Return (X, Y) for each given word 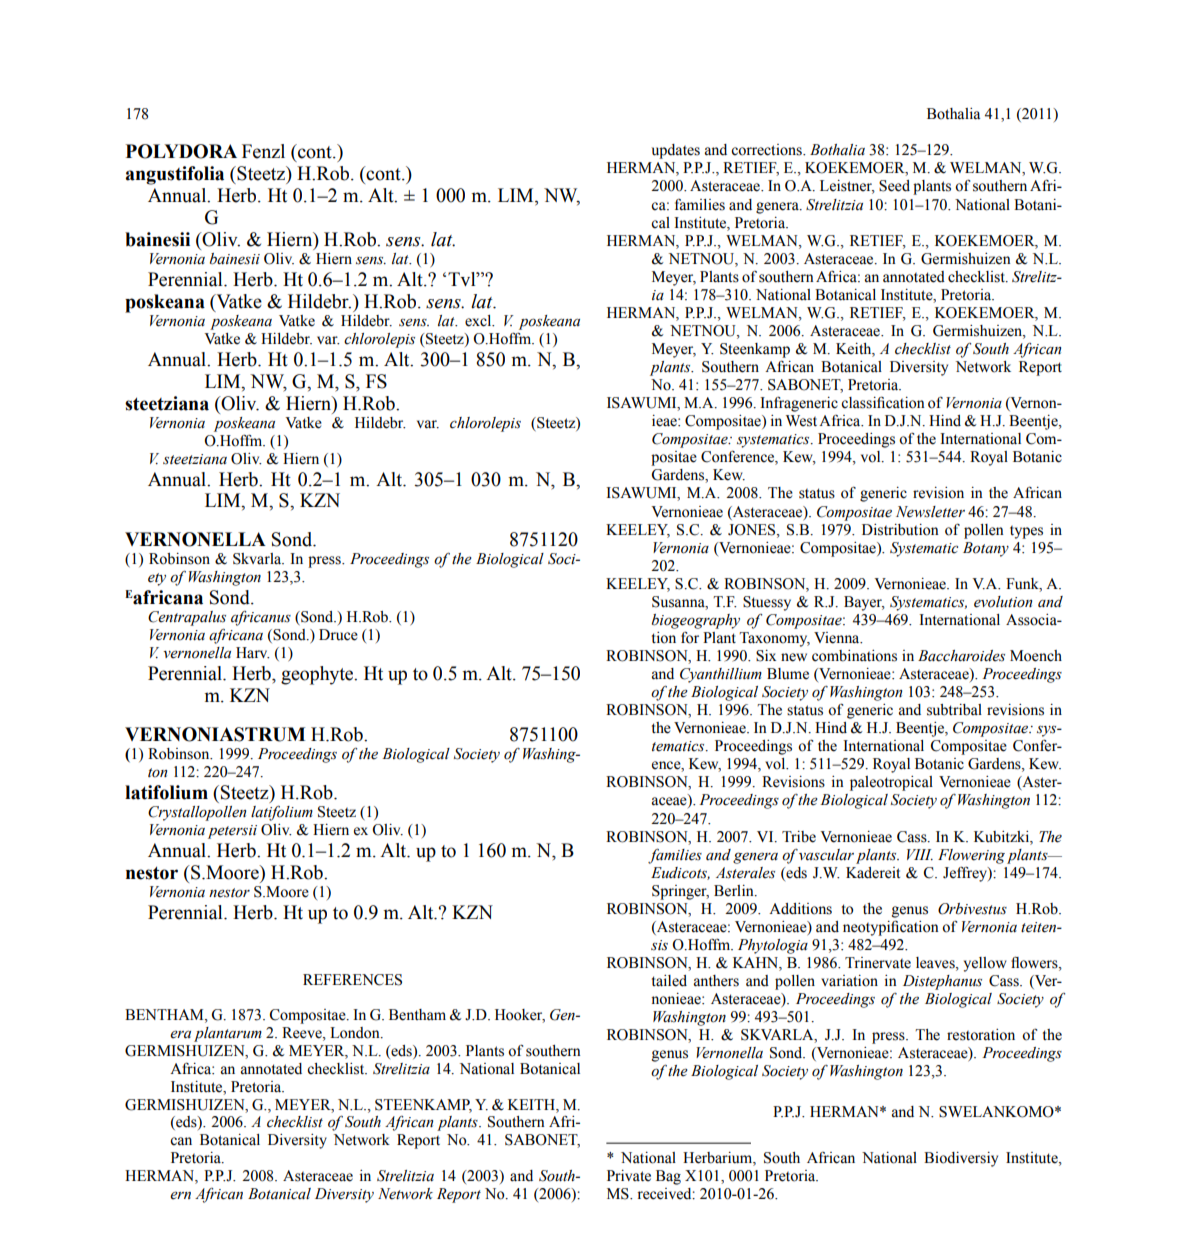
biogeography (696, 621)
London (356, 1033)
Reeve (303, 1033)
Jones (753, 530)
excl (479, 321)
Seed (894, 186)
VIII (920, 854)
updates (676, 151)
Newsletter (930, 512)
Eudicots (680, 873)
